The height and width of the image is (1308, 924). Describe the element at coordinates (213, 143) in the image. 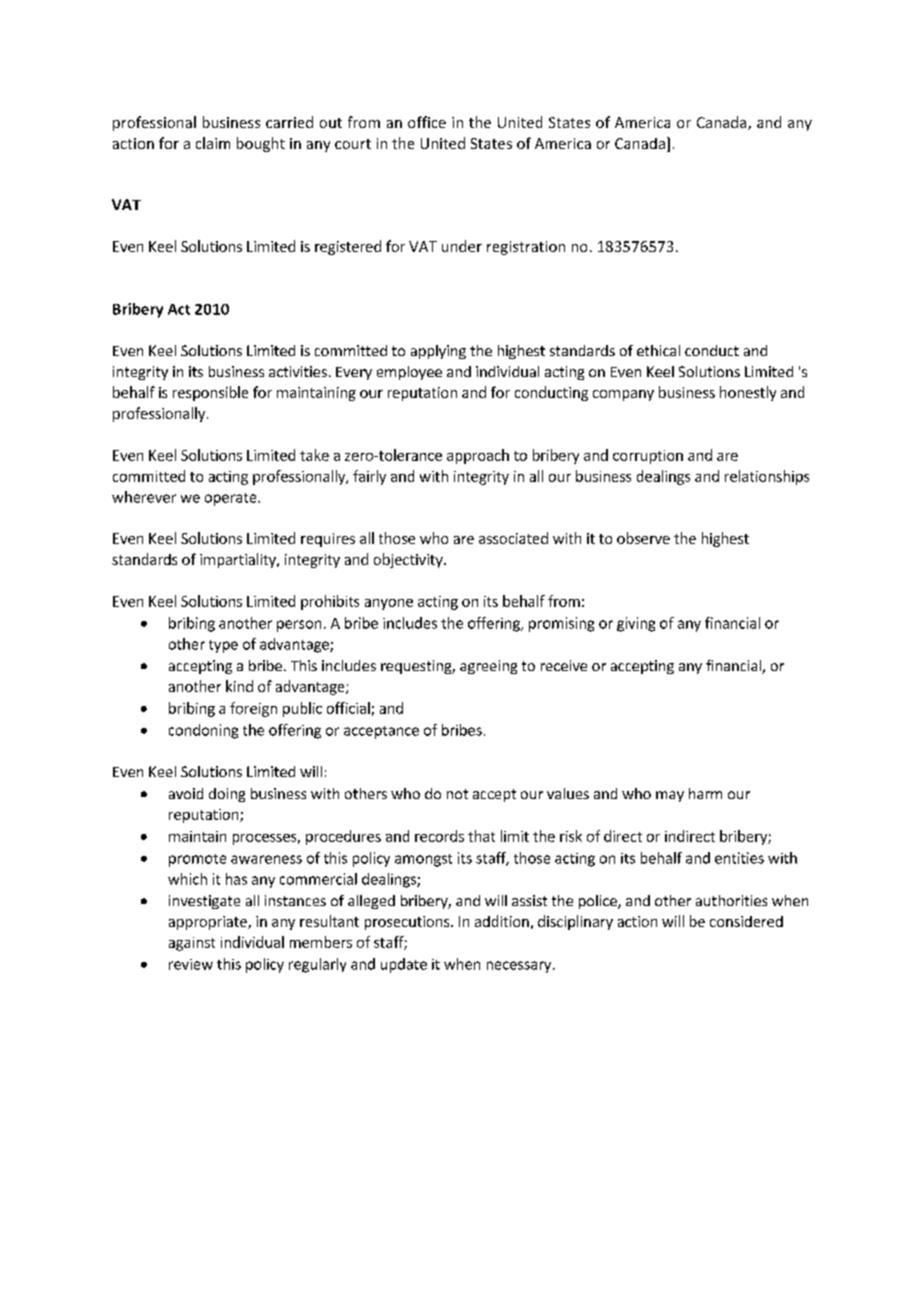

I see `claim` at that location.
